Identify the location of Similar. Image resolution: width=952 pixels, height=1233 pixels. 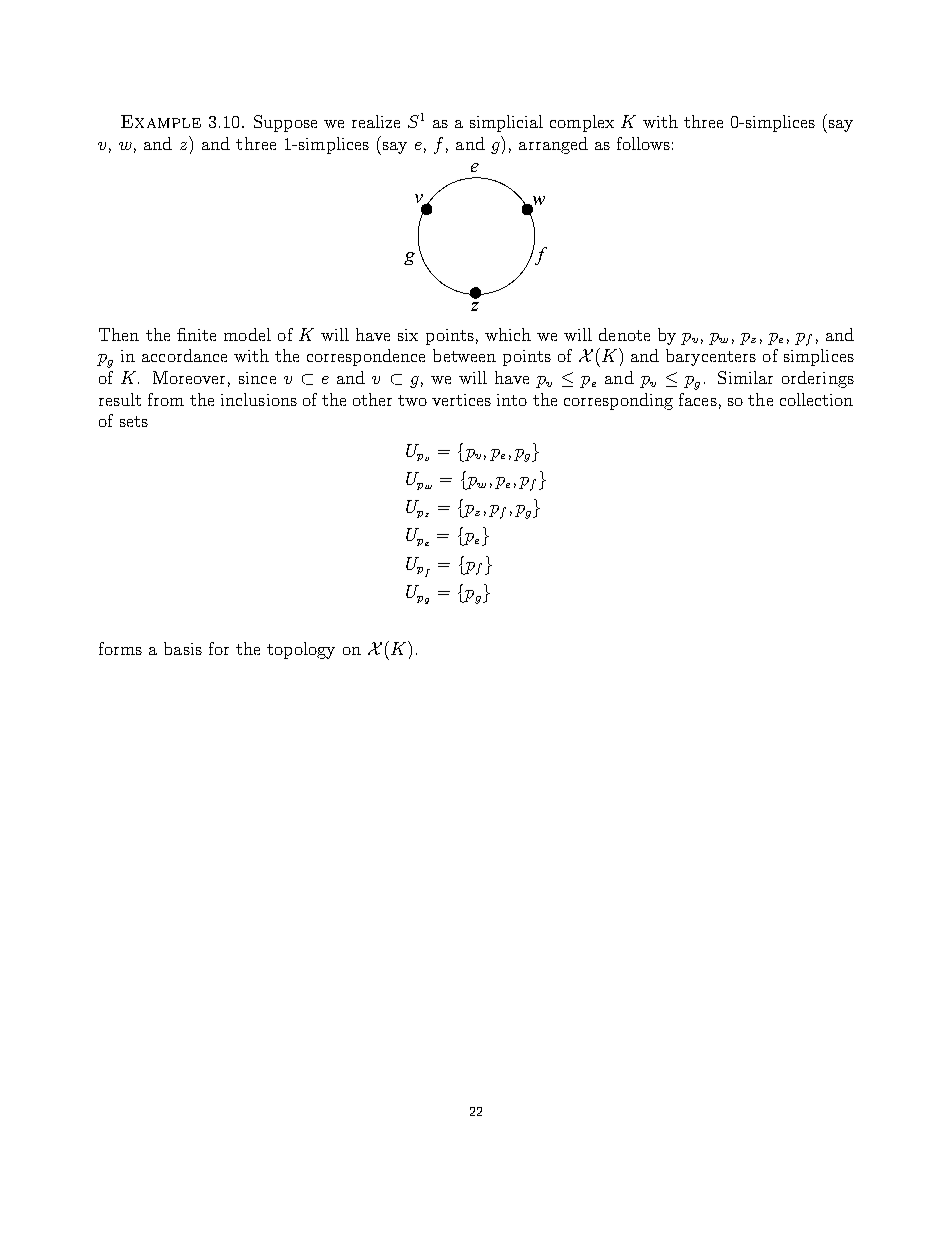
(745, 377).
